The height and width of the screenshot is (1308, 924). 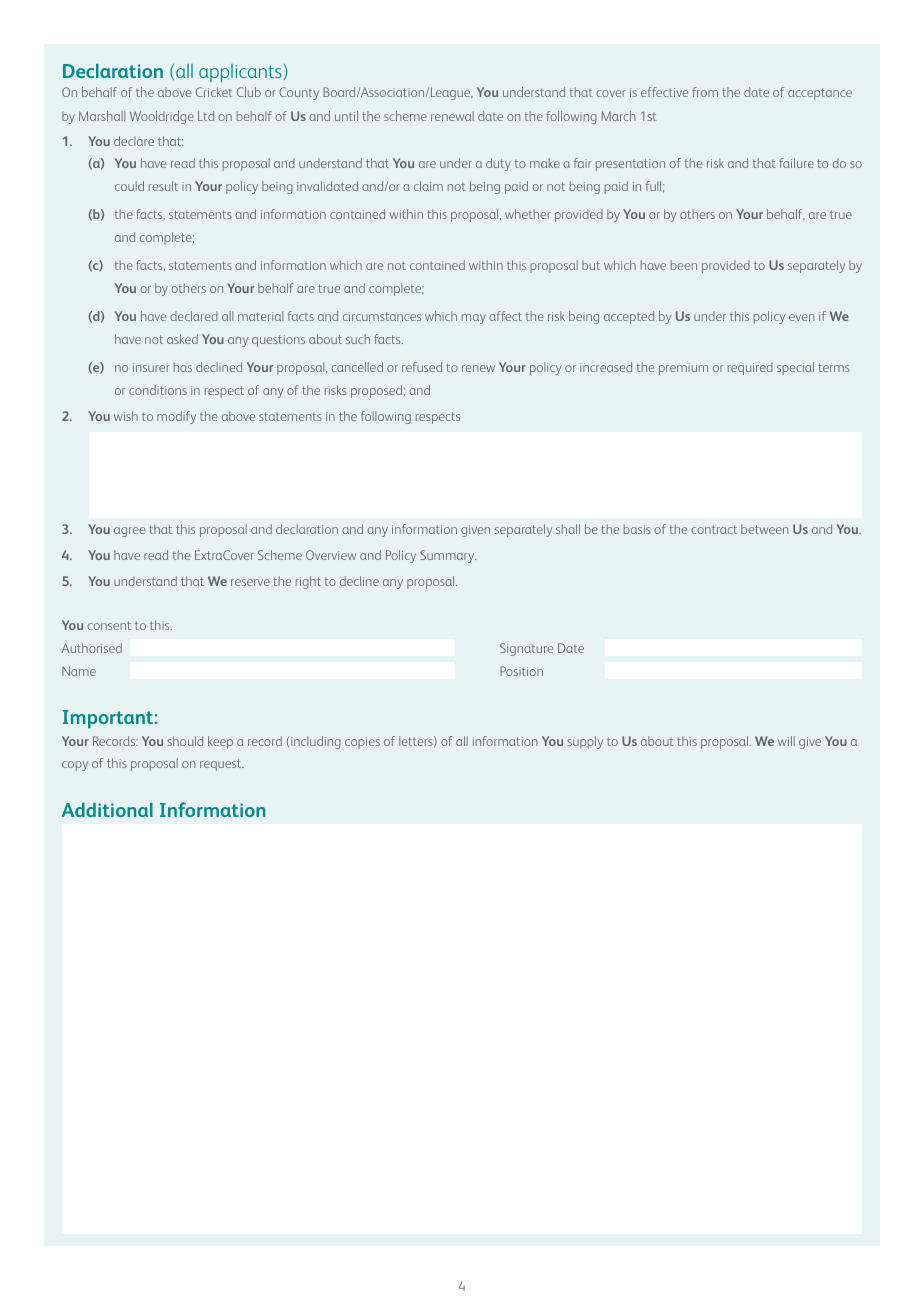 I want to click on request, so click(x=222, y=765).
